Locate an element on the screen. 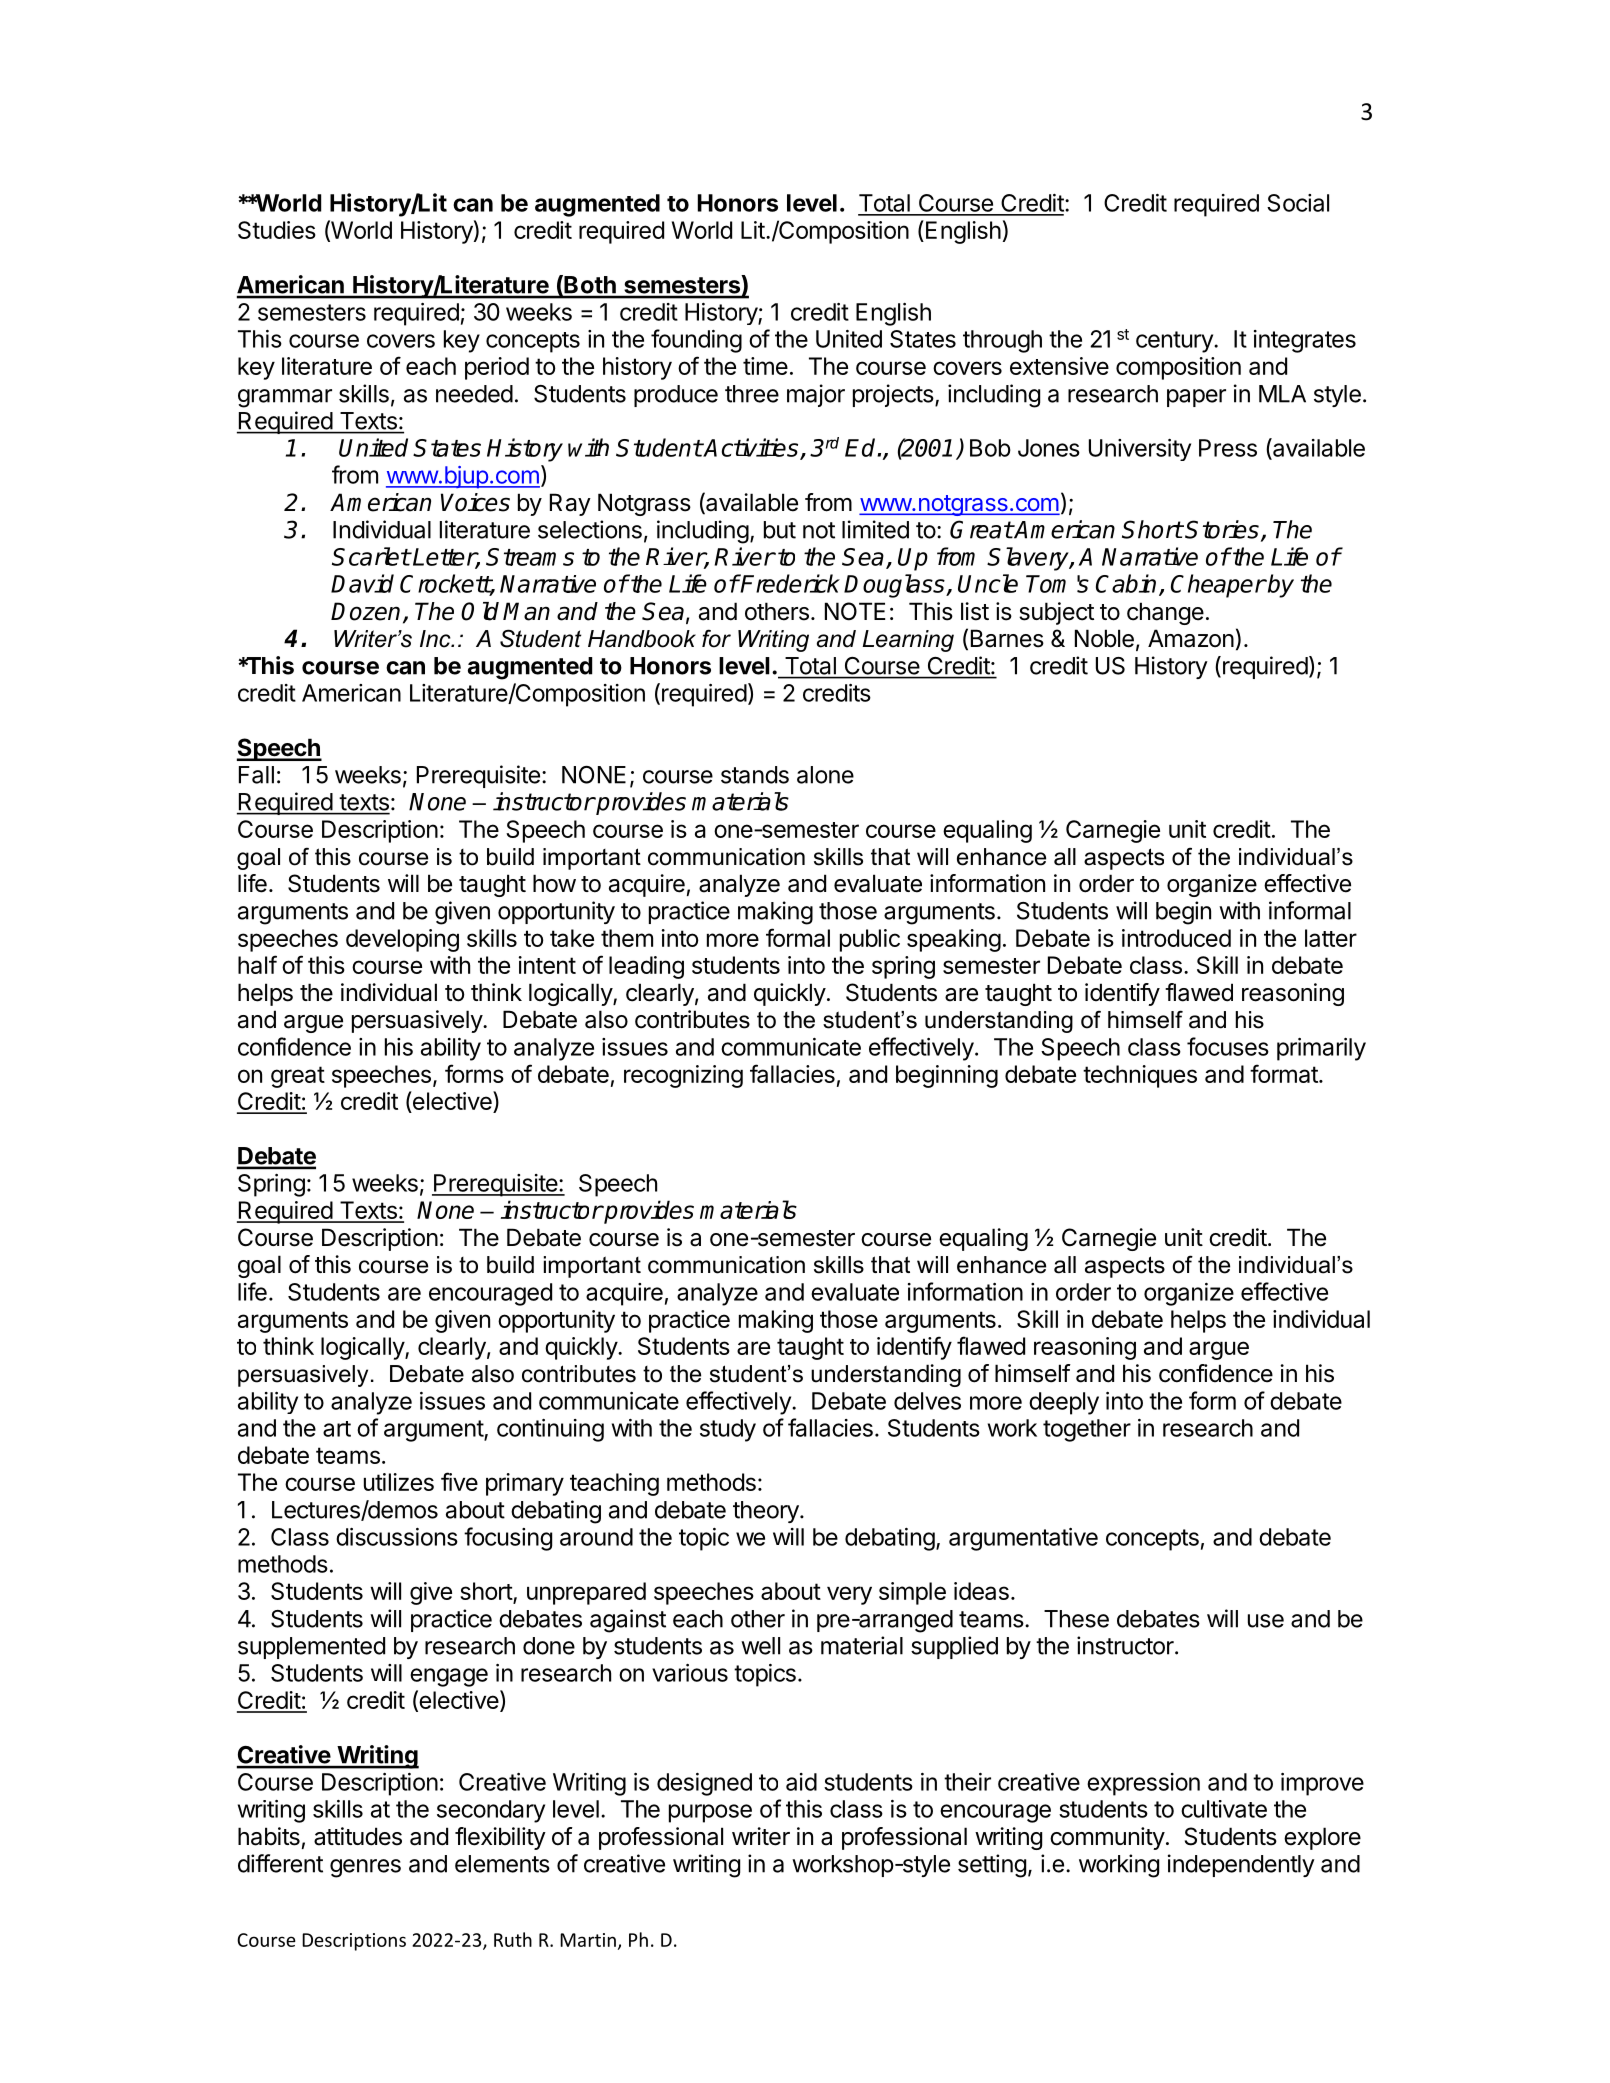 The image size is (1610, 2083). developing is located at coordinates (402, 940).
